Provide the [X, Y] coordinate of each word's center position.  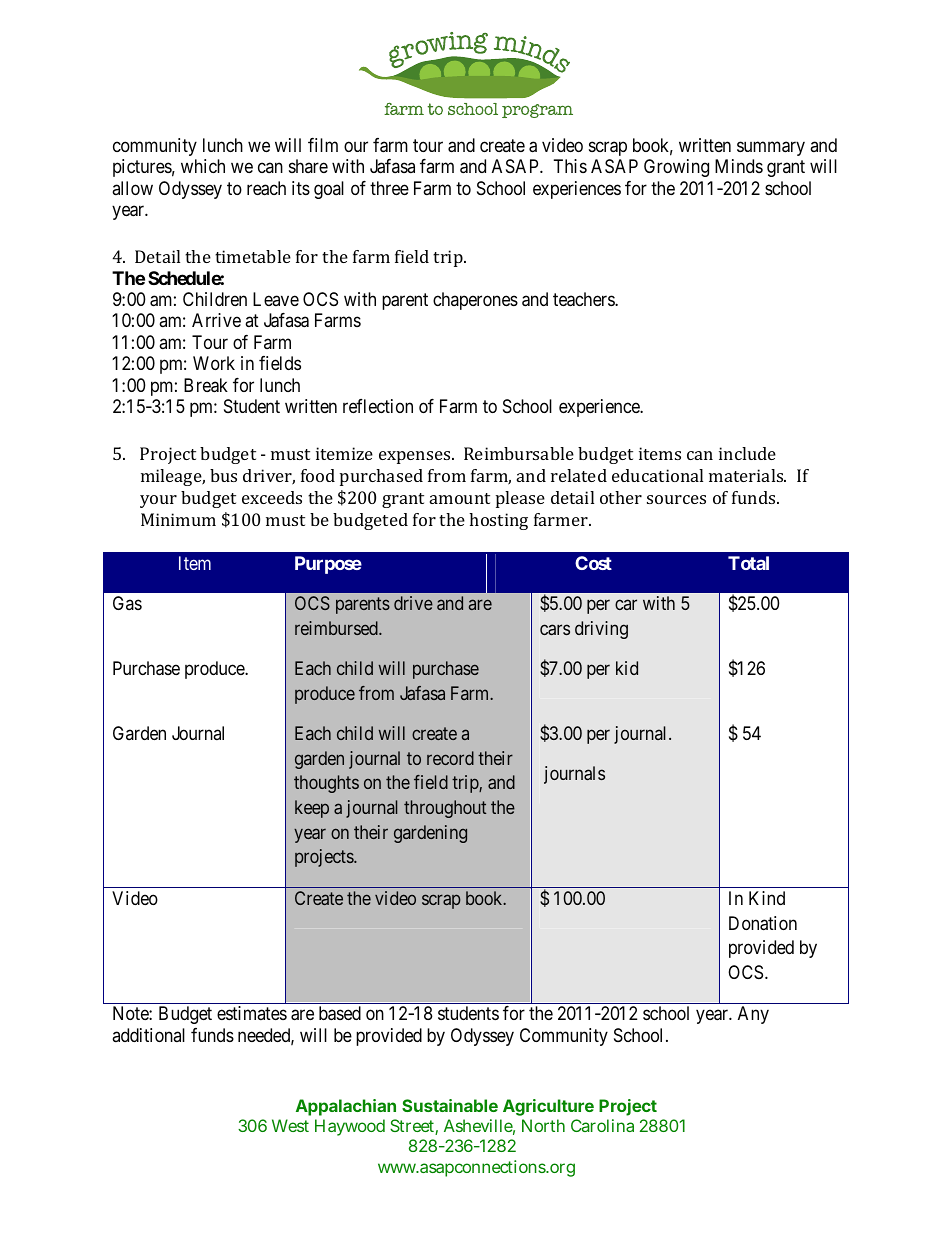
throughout [445, 809]
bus [223, 475]
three [389, 188]
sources [676, 499]
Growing [676, 168]
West [290, 1125]
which [203, 166]
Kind [767, 898]
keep [312, 809]
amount [460, 498]
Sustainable [450, 1105]
